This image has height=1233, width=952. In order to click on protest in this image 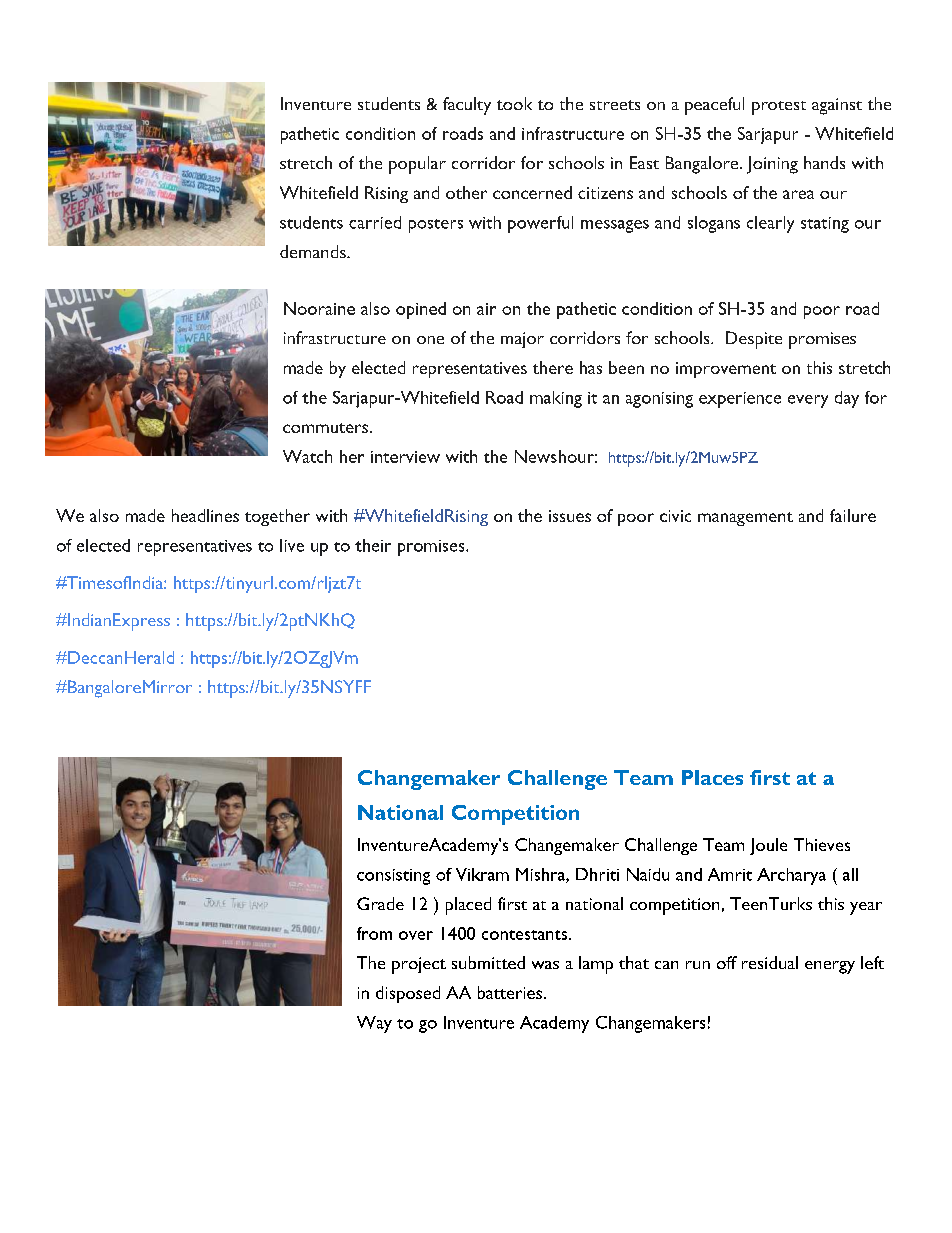, I will do `click(779, 108)`.
